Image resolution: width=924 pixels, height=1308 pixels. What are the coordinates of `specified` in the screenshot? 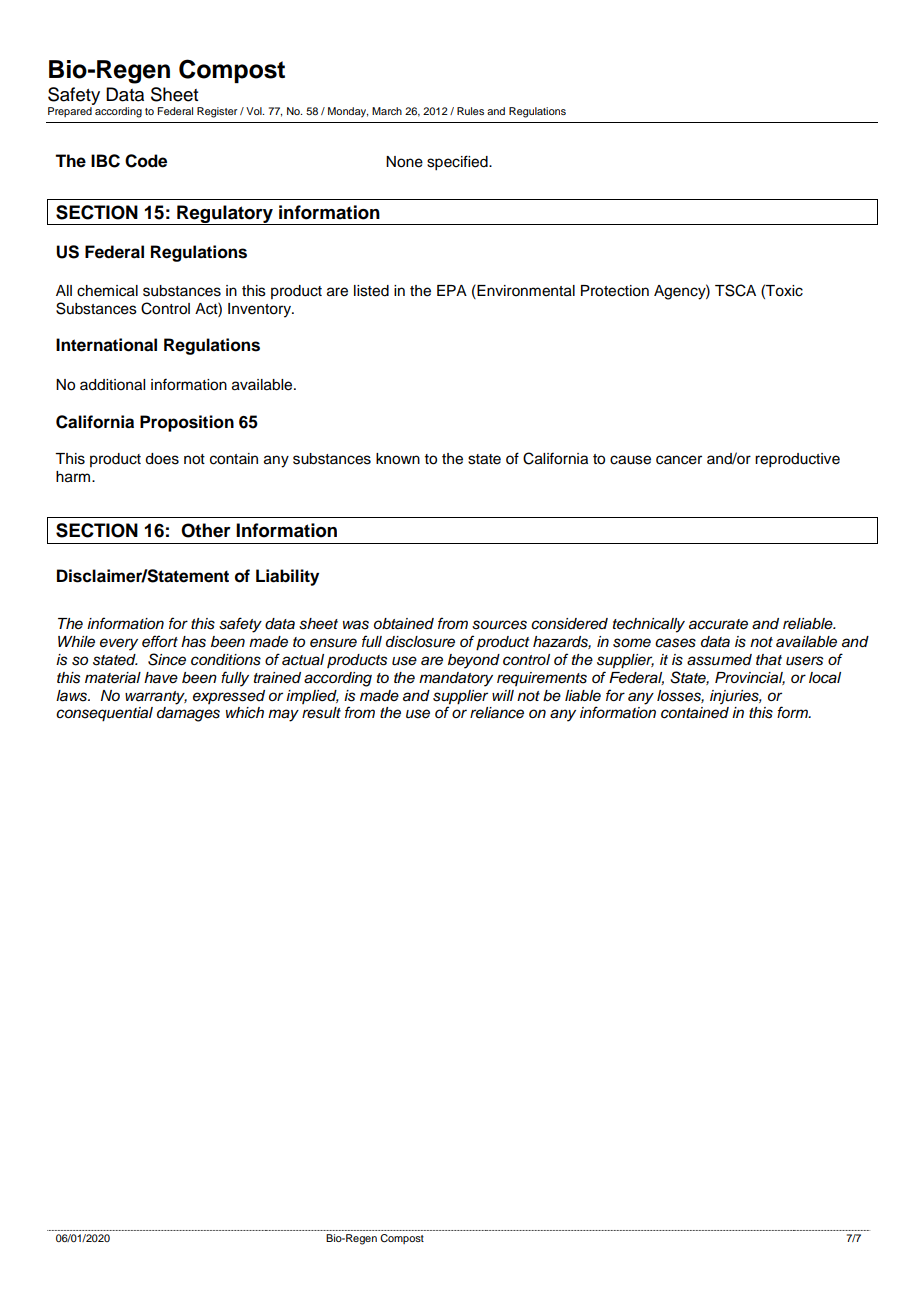 It's located at (458, 163).
